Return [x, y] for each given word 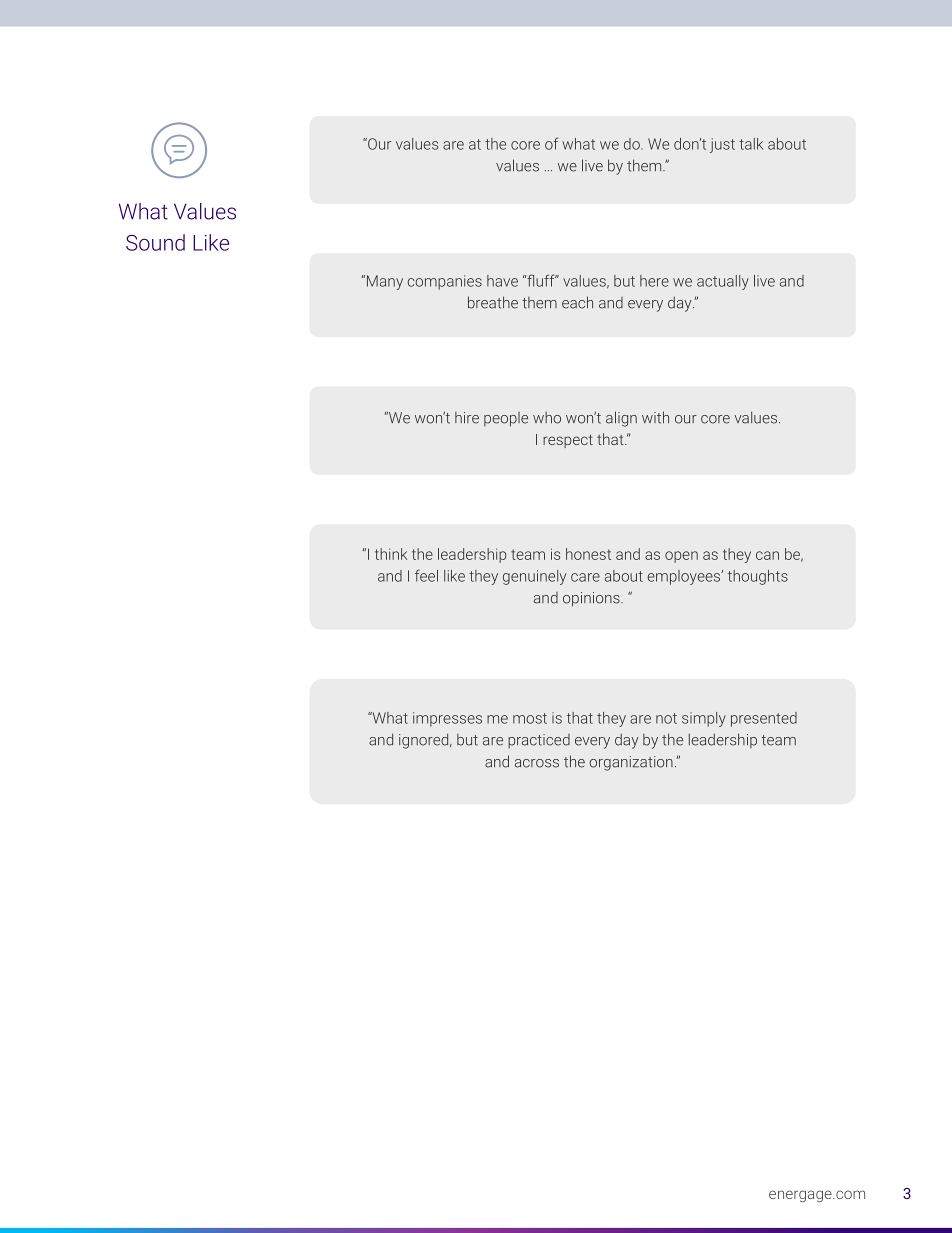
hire [467, 418]
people [506, 419]
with [655, 417]
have [502, 281]
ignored [425, 741]
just [722, 145]
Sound [155, 242]
